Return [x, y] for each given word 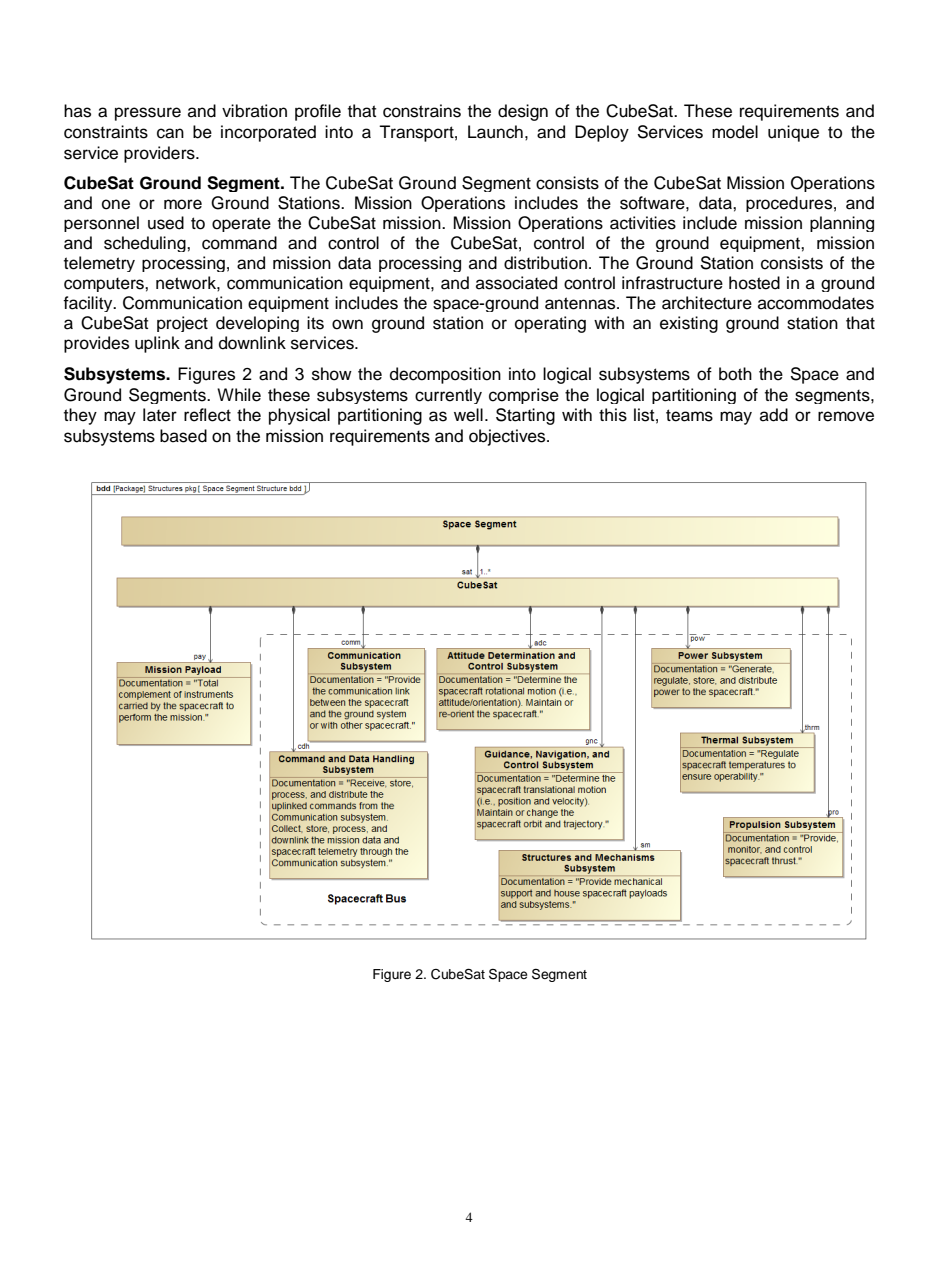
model [735, 132]
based [183, 436]
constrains [422, 111]
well [468, 415]
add [774, 415]
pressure [148, 114]
